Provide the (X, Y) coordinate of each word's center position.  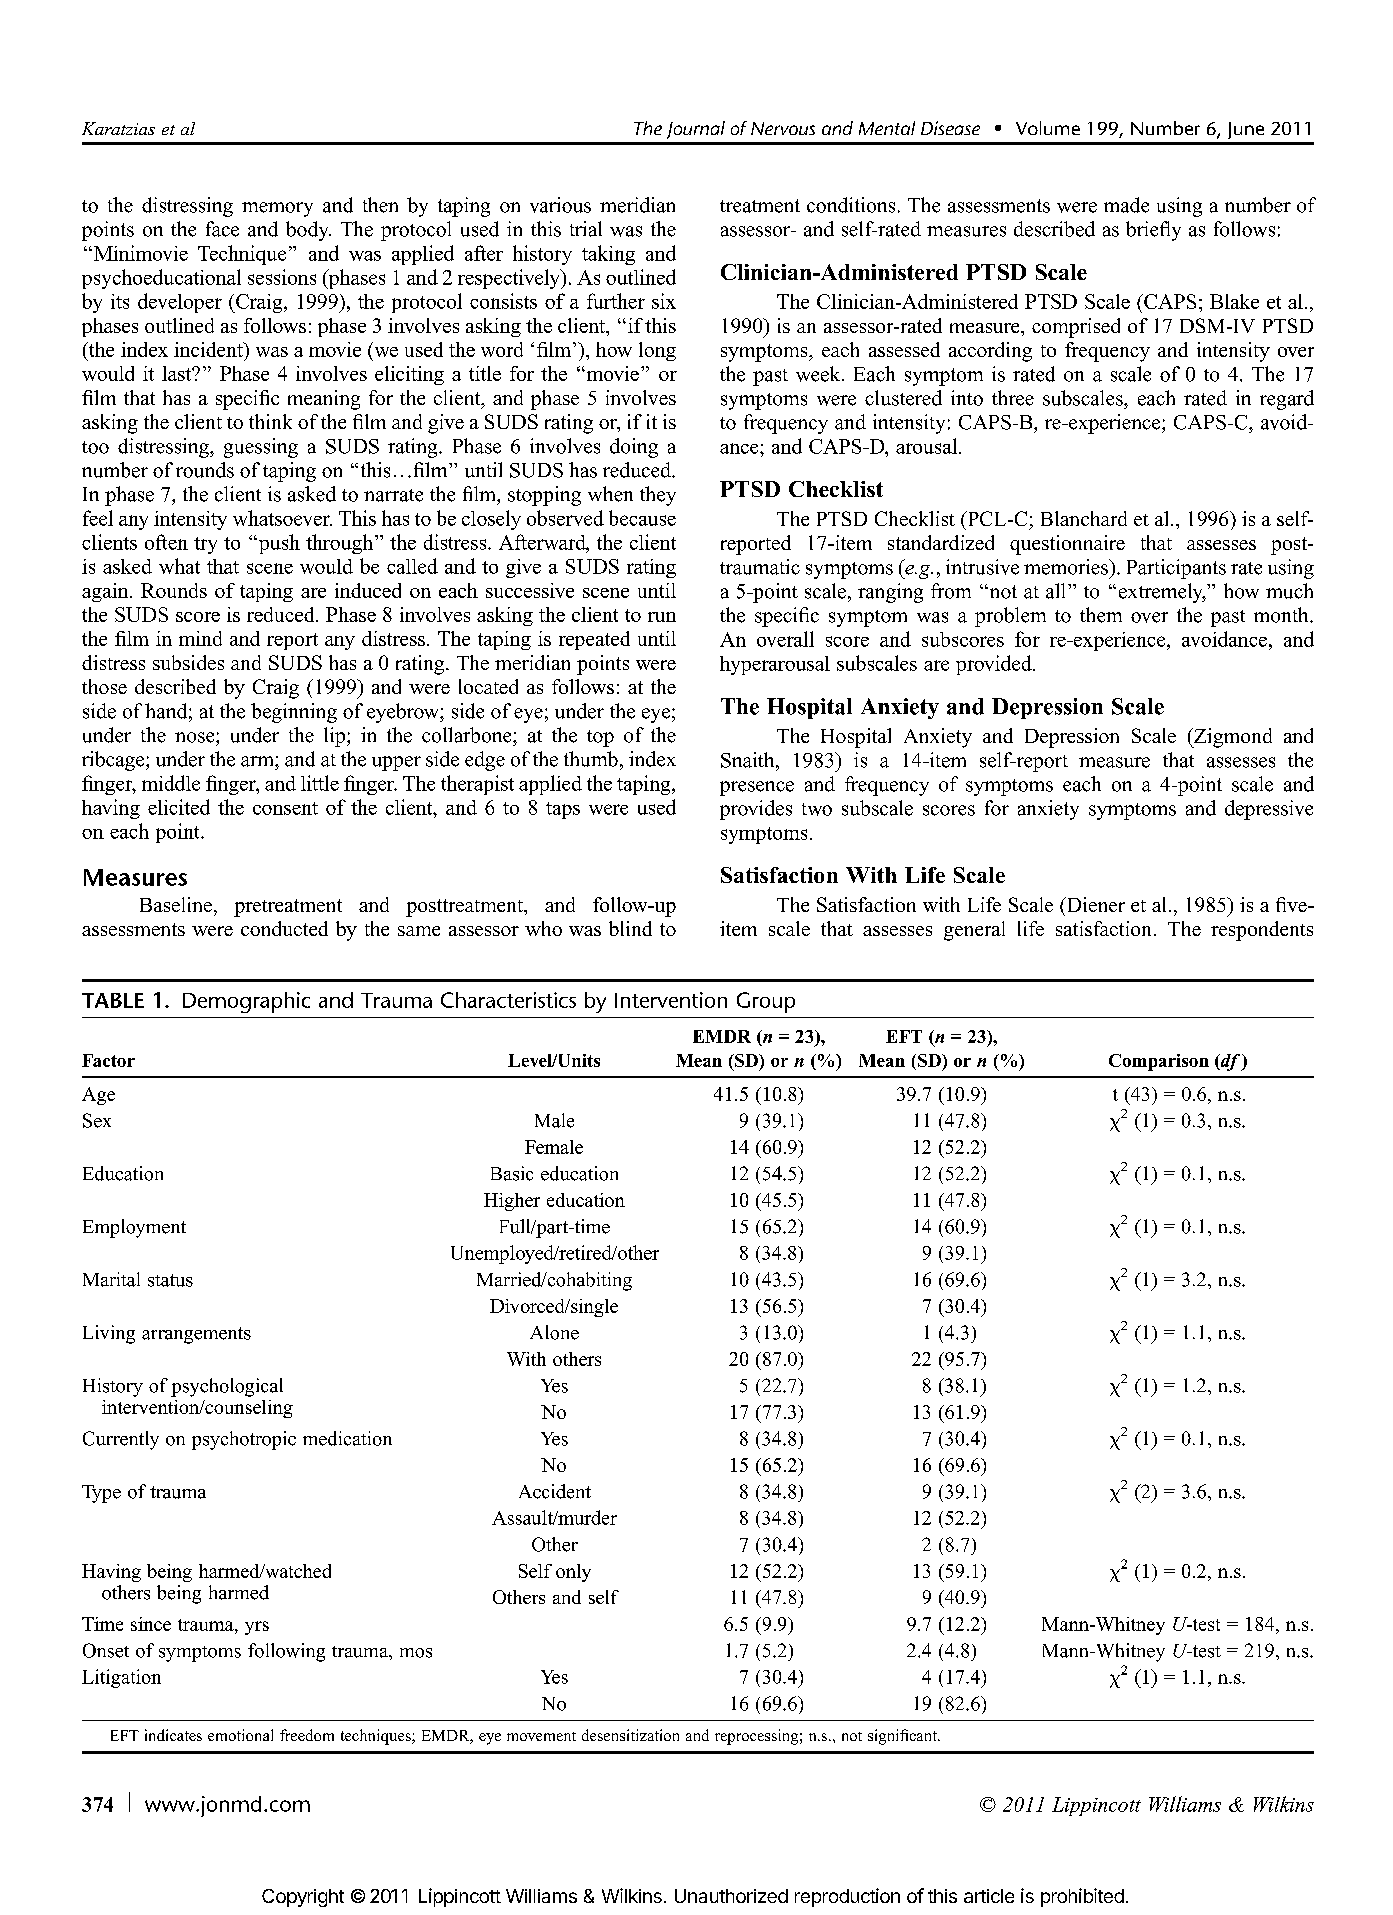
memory (277, 209)
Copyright (303, 1898)
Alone (554, 1332)
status (170, 1280)
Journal (696, 130)
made (1126, 205)
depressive (1269, 810)
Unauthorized (731, 1896)
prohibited (1082, 1897)
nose (196, 737)
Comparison (1159, 1062)
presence (757, 788)
